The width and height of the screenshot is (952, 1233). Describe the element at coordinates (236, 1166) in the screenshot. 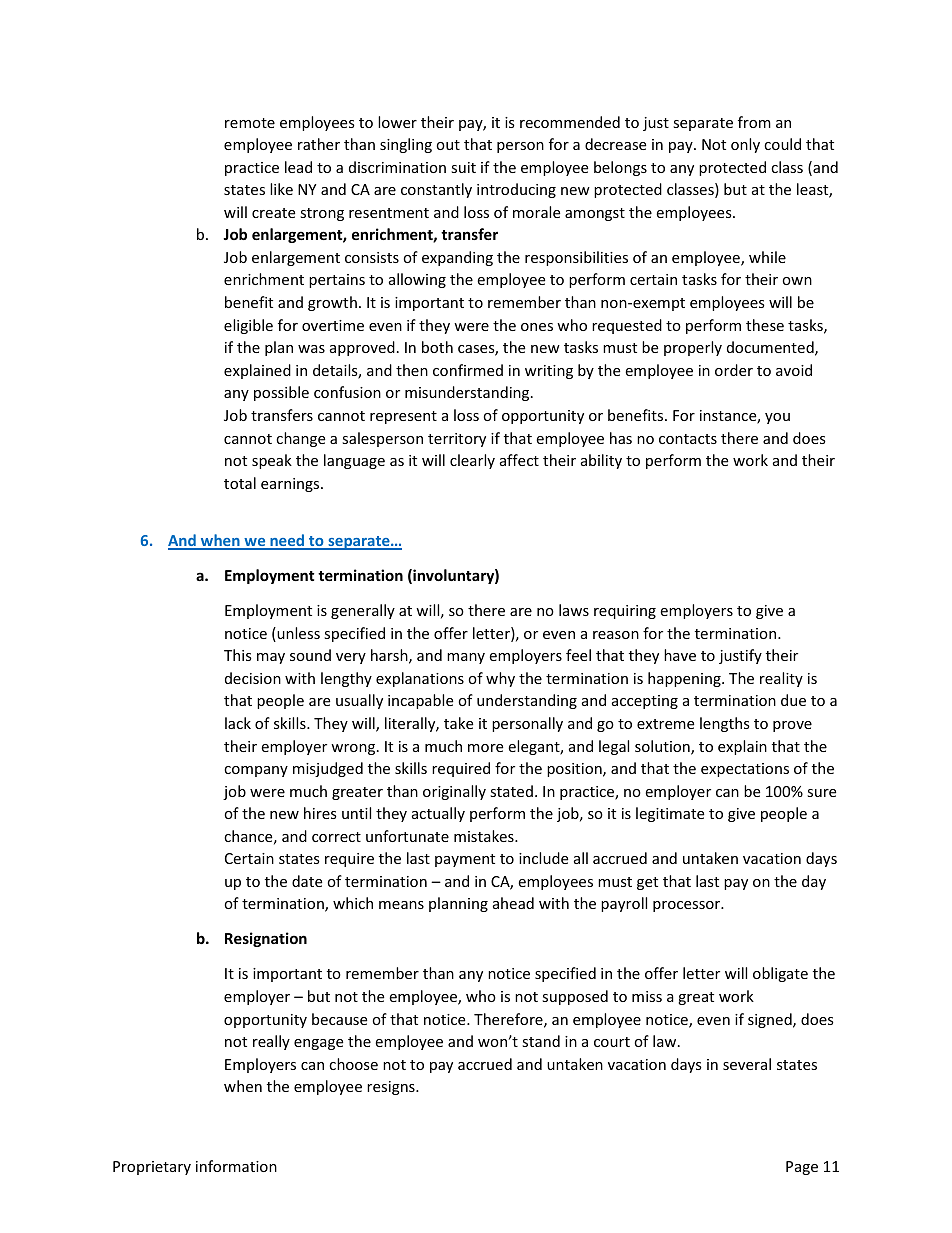

I see `information` at that location.
